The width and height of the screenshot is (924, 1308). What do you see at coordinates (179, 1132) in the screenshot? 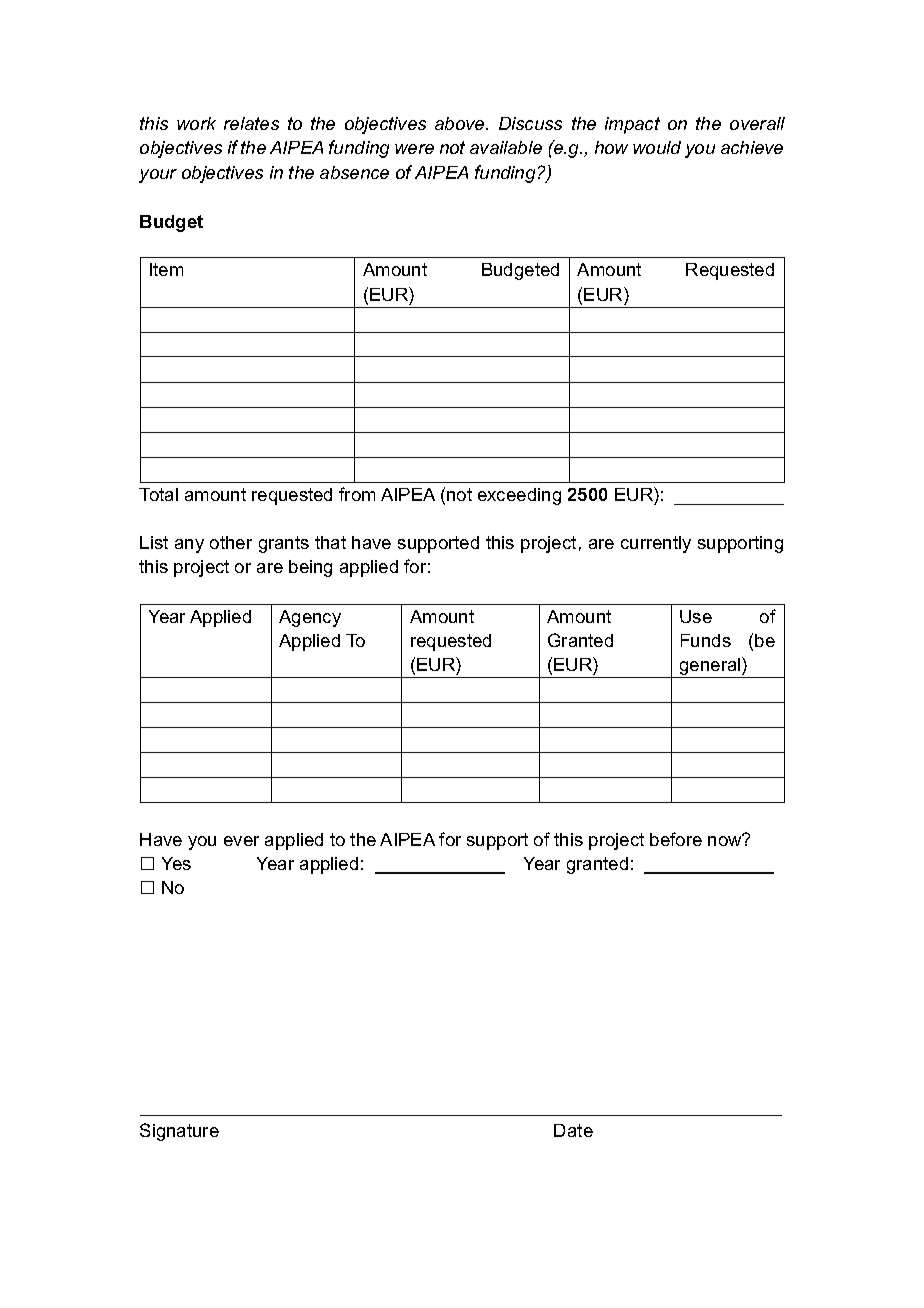
I see `Signature` at bounding box center [179, 1132].
